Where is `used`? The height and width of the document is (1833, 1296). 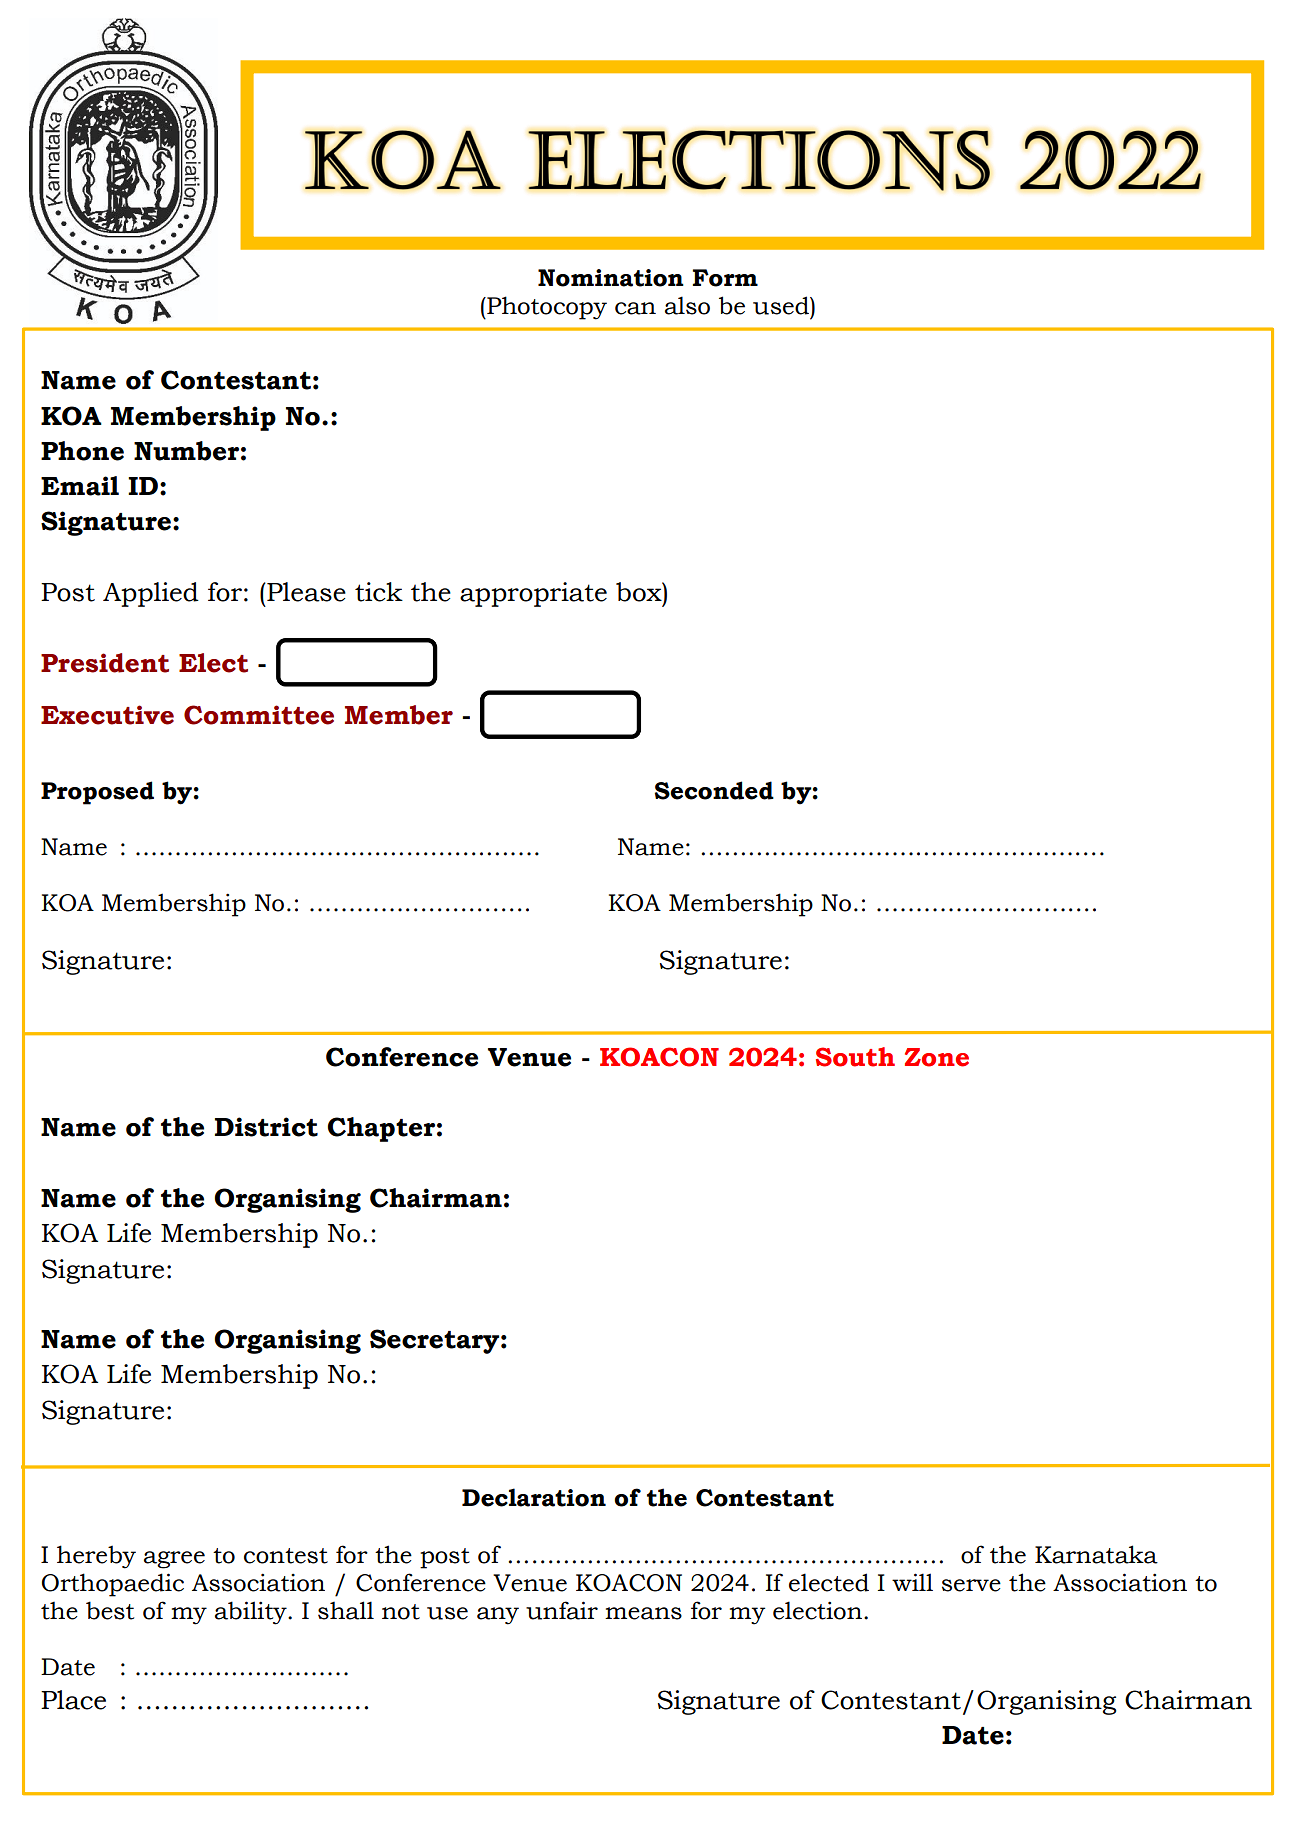
used is located at coordinates (782, 305).
